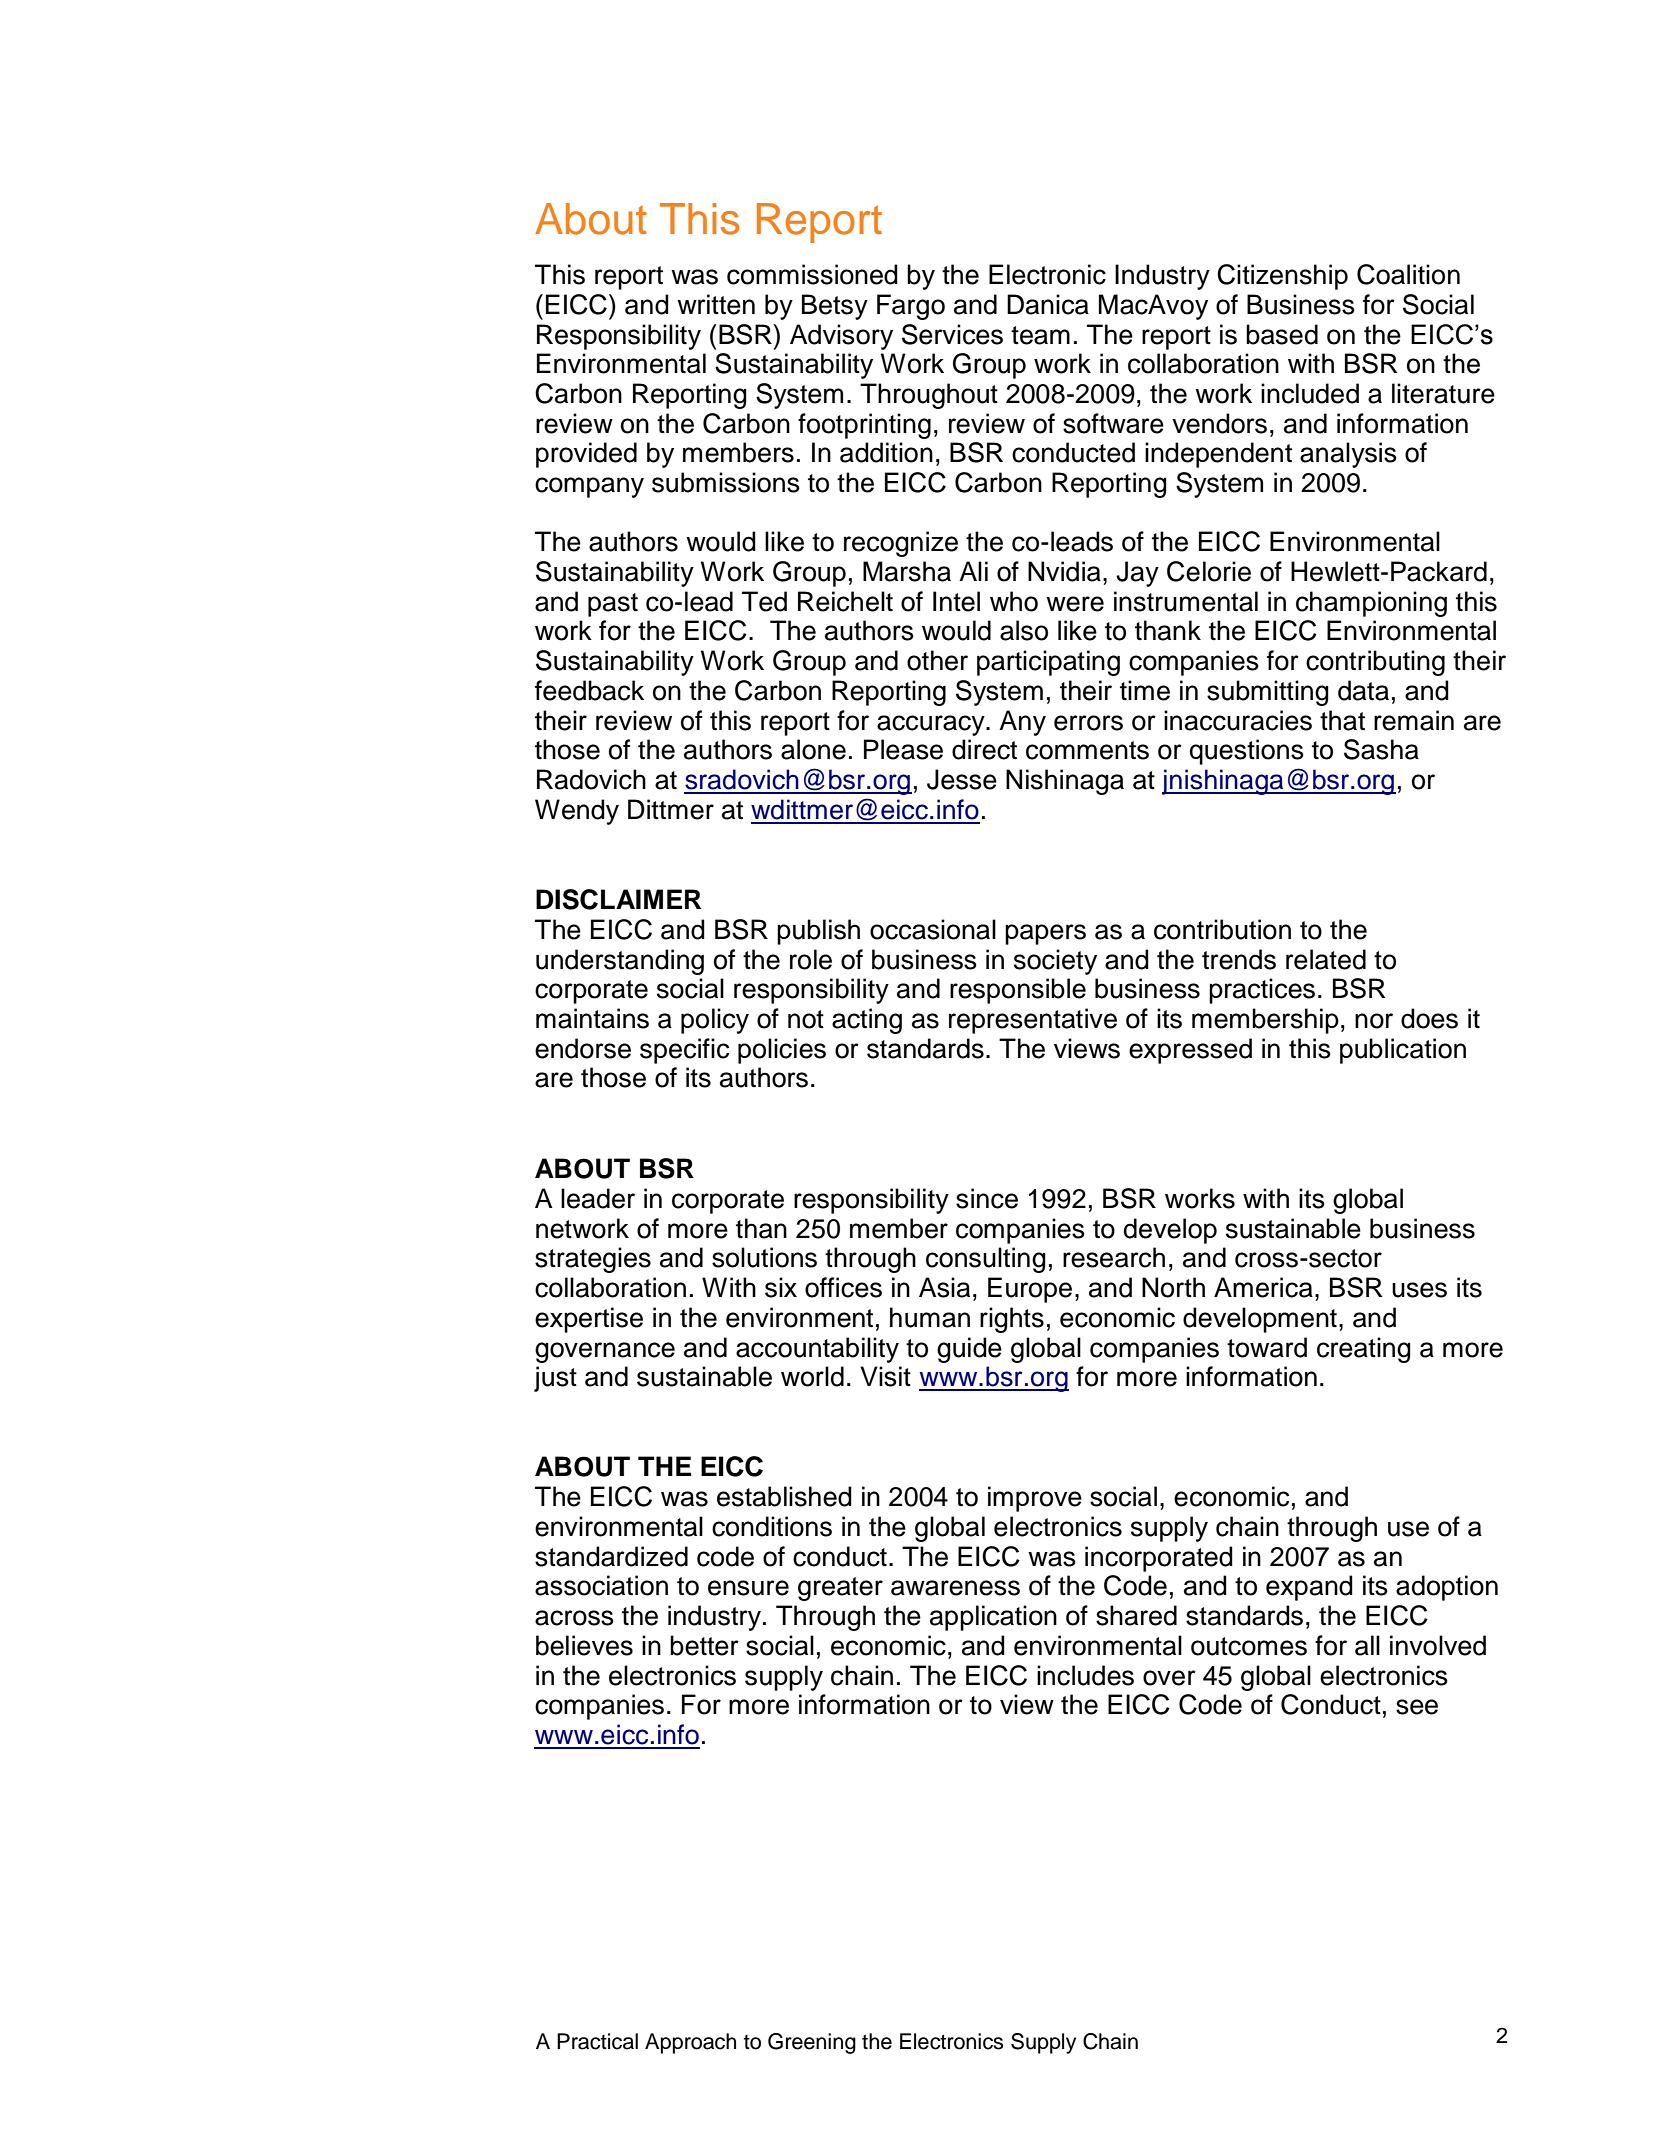 The image size is (1653, 2139). What do you see at coordinates (1364, 1350) in the document?
I see `creating` at bounding box center [1364, 1350].
